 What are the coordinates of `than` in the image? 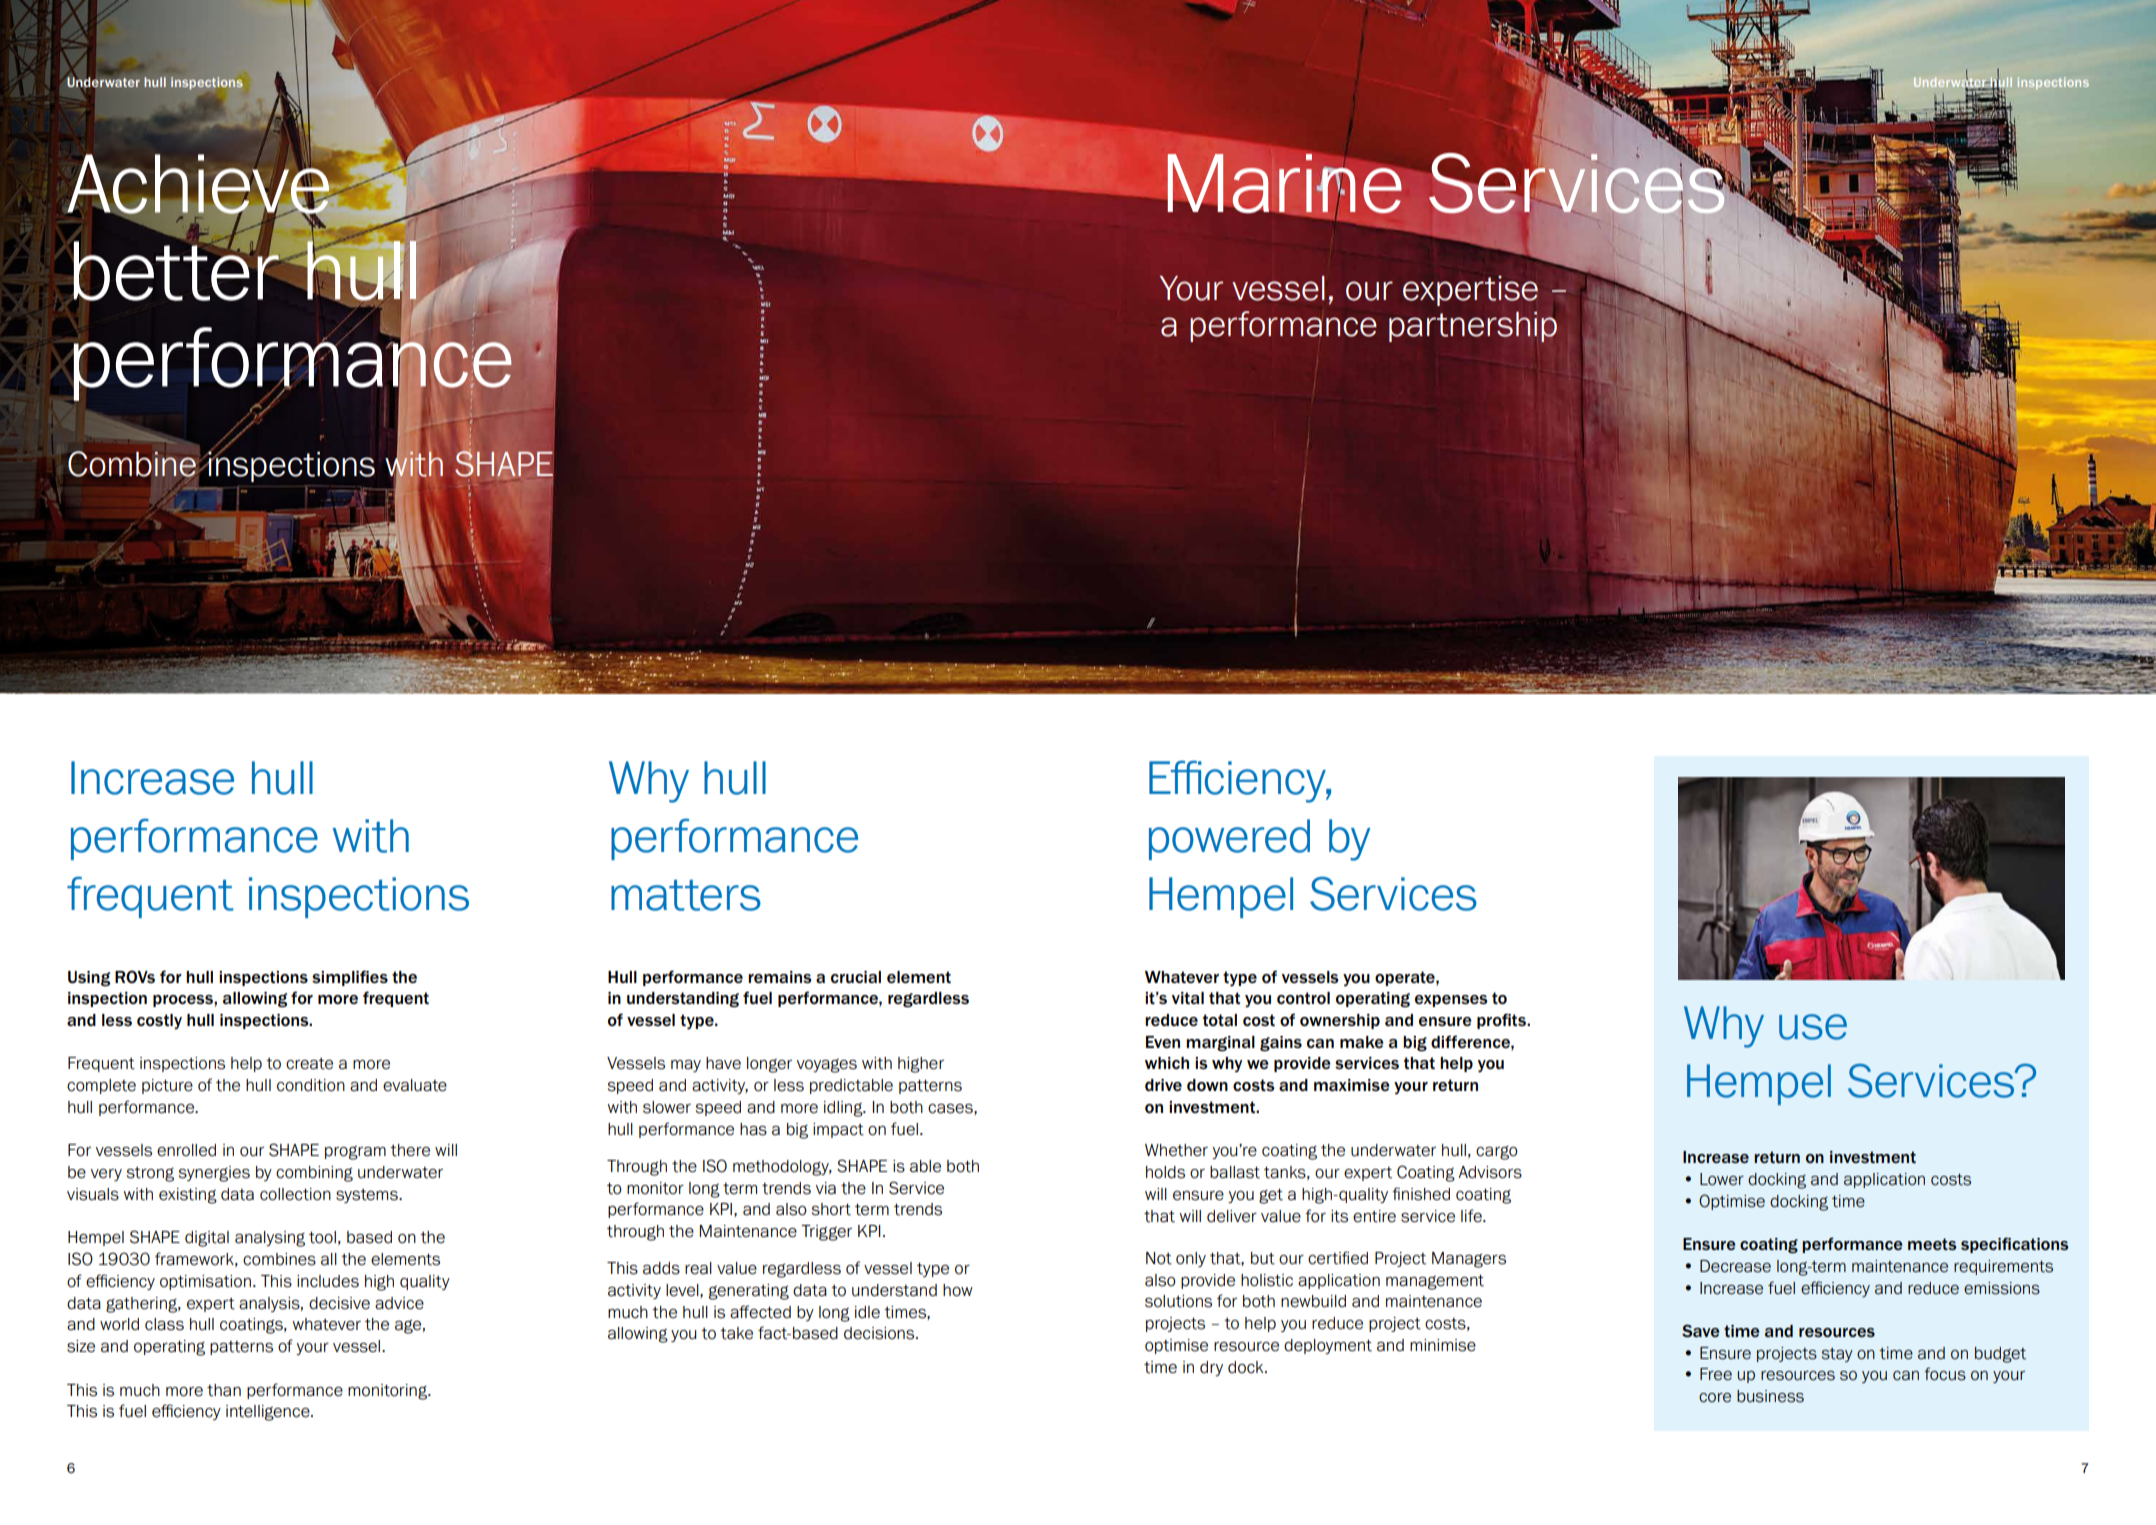 It's located at (224, 1390).
